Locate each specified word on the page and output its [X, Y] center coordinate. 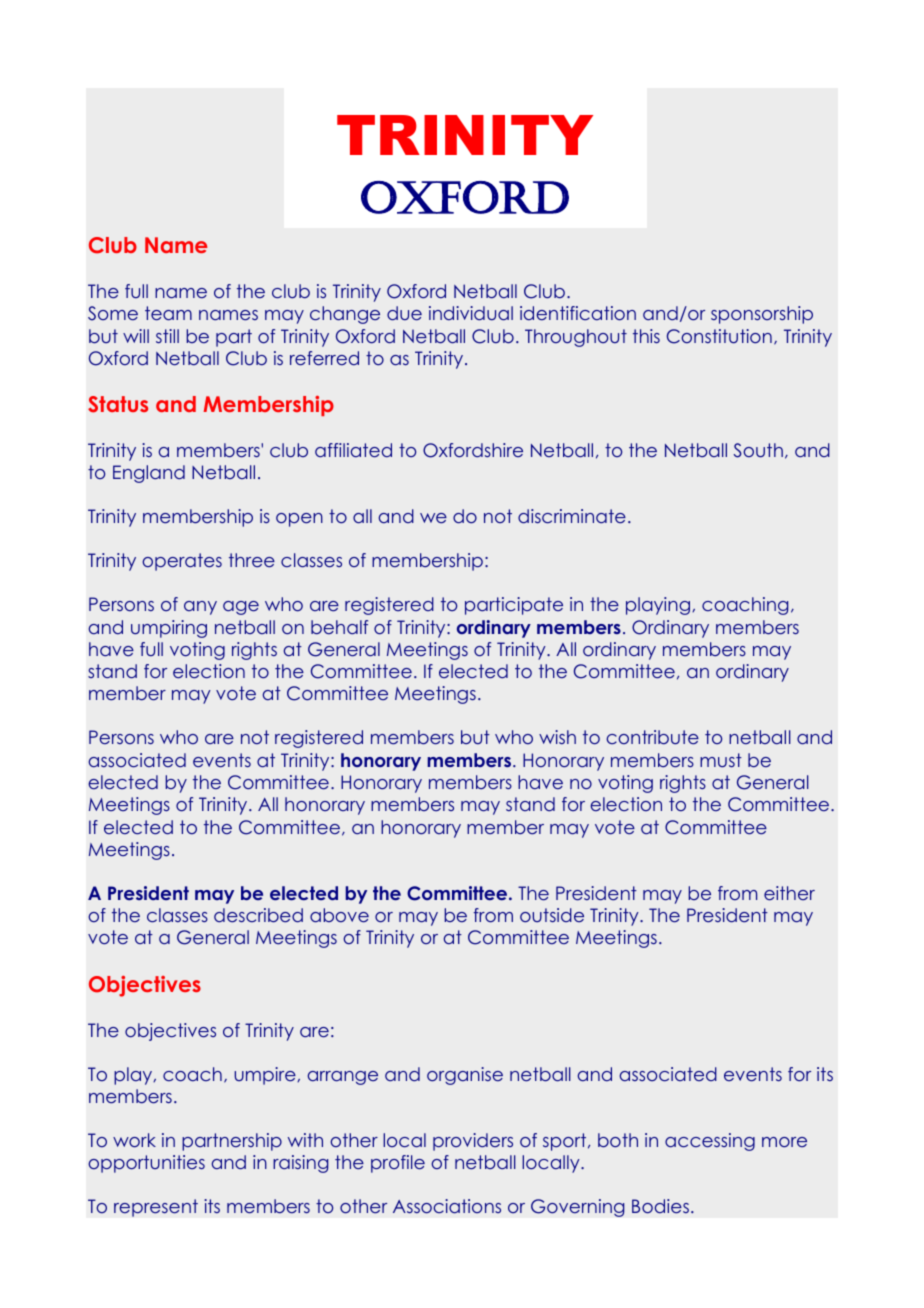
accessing [710, 1142]
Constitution [719, 336]
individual [471, 313]
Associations [447, 1206]
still [167, 336]
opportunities [146, 1164]
